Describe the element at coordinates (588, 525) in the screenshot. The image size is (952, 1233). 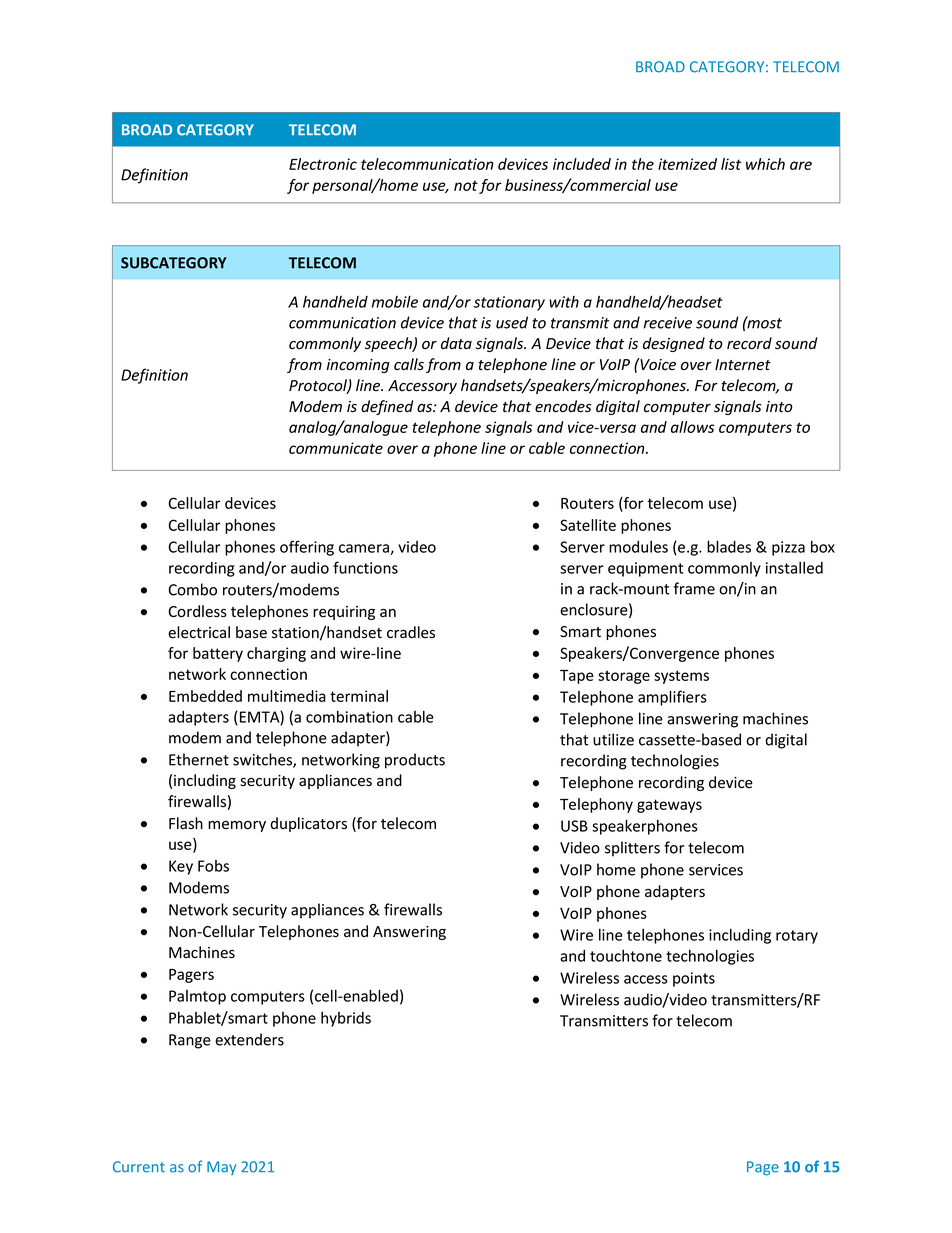
I see `Satellite` at that location.
